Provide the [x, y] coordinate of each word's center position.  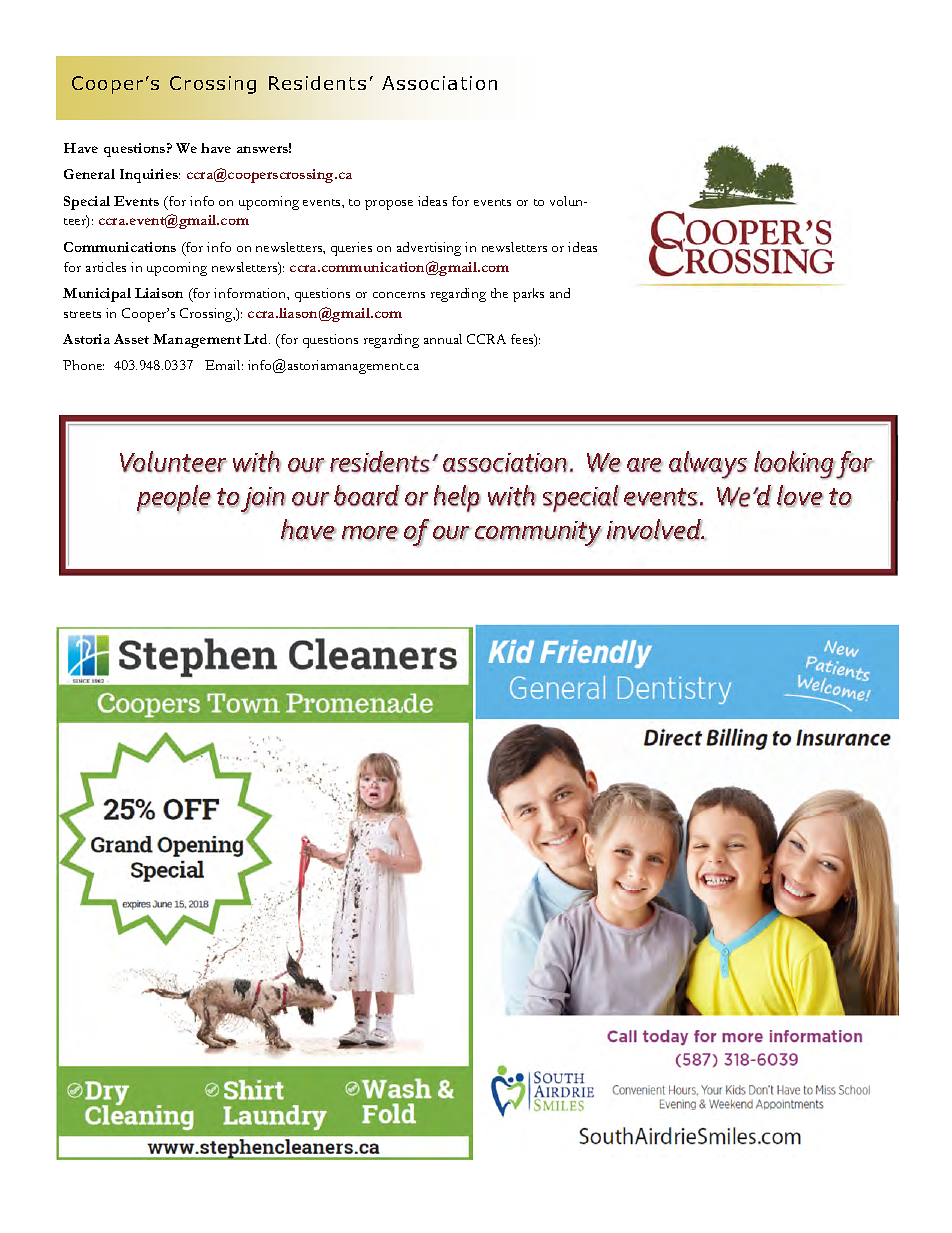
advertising [429, 249]
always [708, 465]
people [174, 499]
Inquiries [150, 176]
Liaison [159, 293]
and [560, 293]
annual [443, 339]
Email [224, 365]
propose [389, 205]
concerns [399, 295]
